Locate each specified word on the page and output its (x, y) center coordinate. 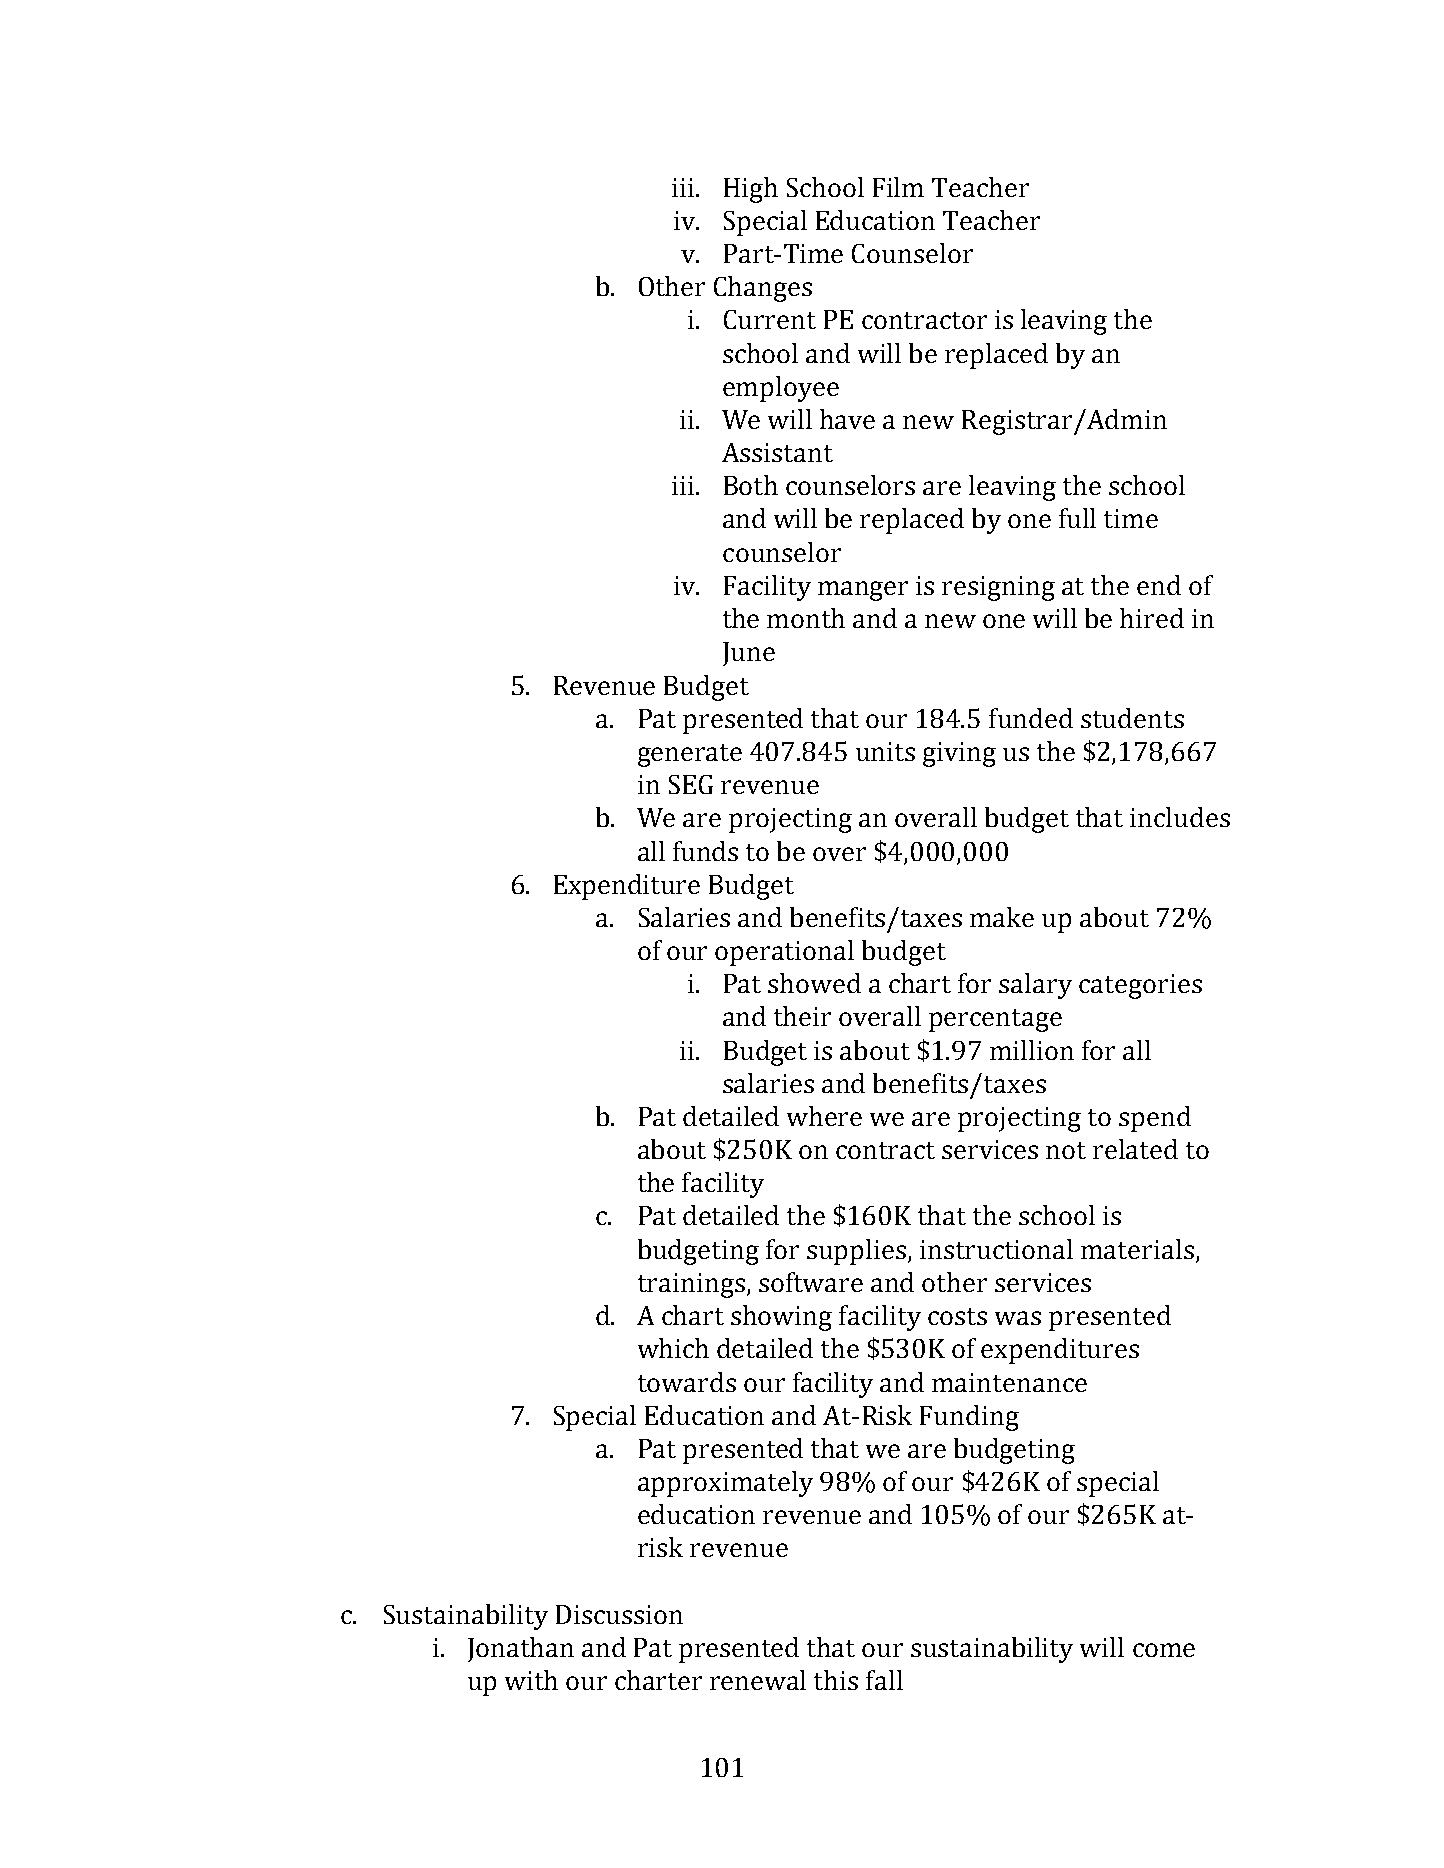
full (1077, 518)
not (1066, 1150)
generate (690, 755)
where (824, 1116)
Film (898, 187)
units (885, 751)
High (751, 190)
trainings (691, 1285)
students (1132, 718)
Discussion (619, 1614)
